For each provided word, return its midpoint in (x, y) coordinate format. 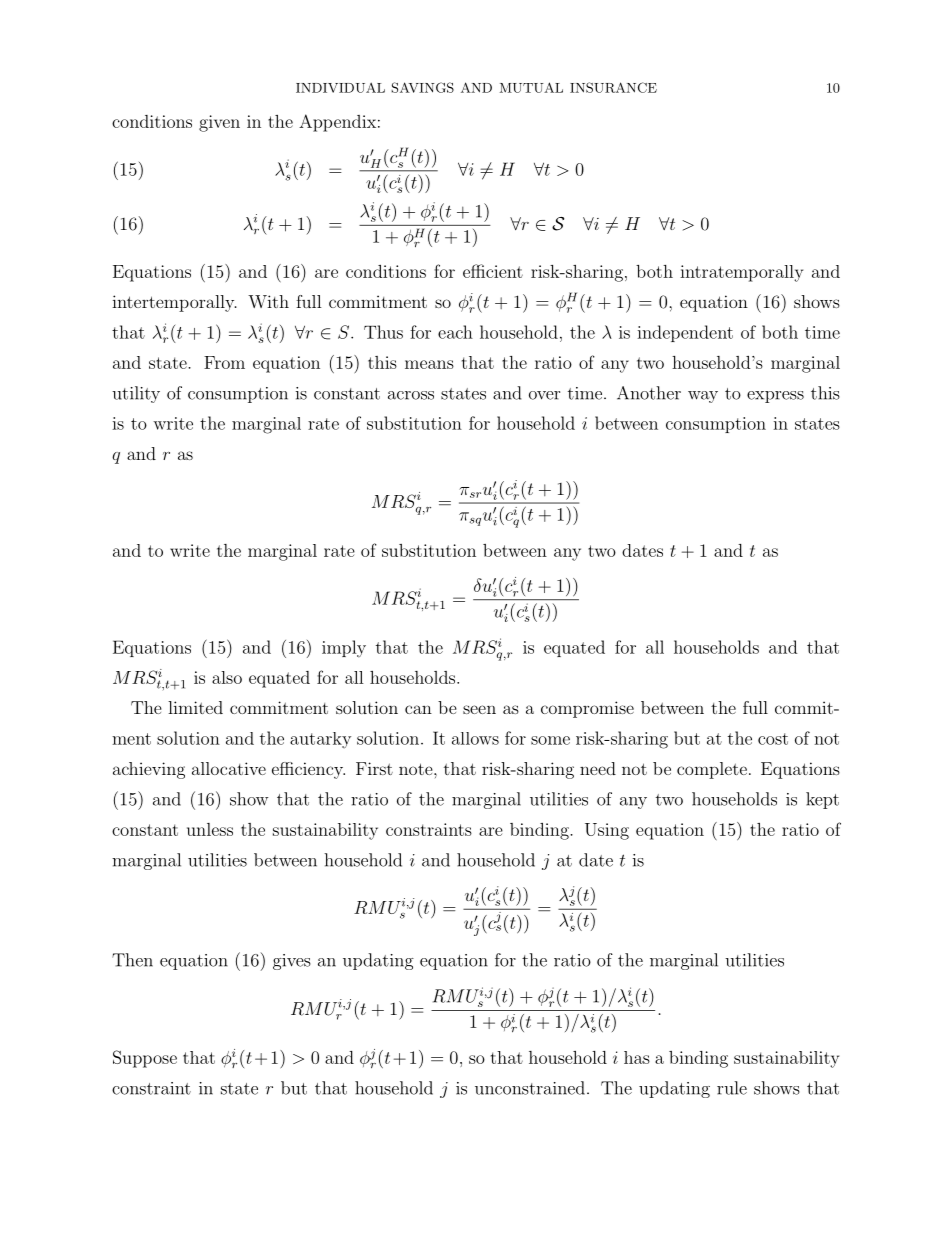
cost (773, 739)
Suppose (145, 1059)
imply (344, 649)
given (219, 123)
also (227, 677)
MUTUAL (531, 87)
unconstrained (530, 1088)
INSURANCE (613, 87)
